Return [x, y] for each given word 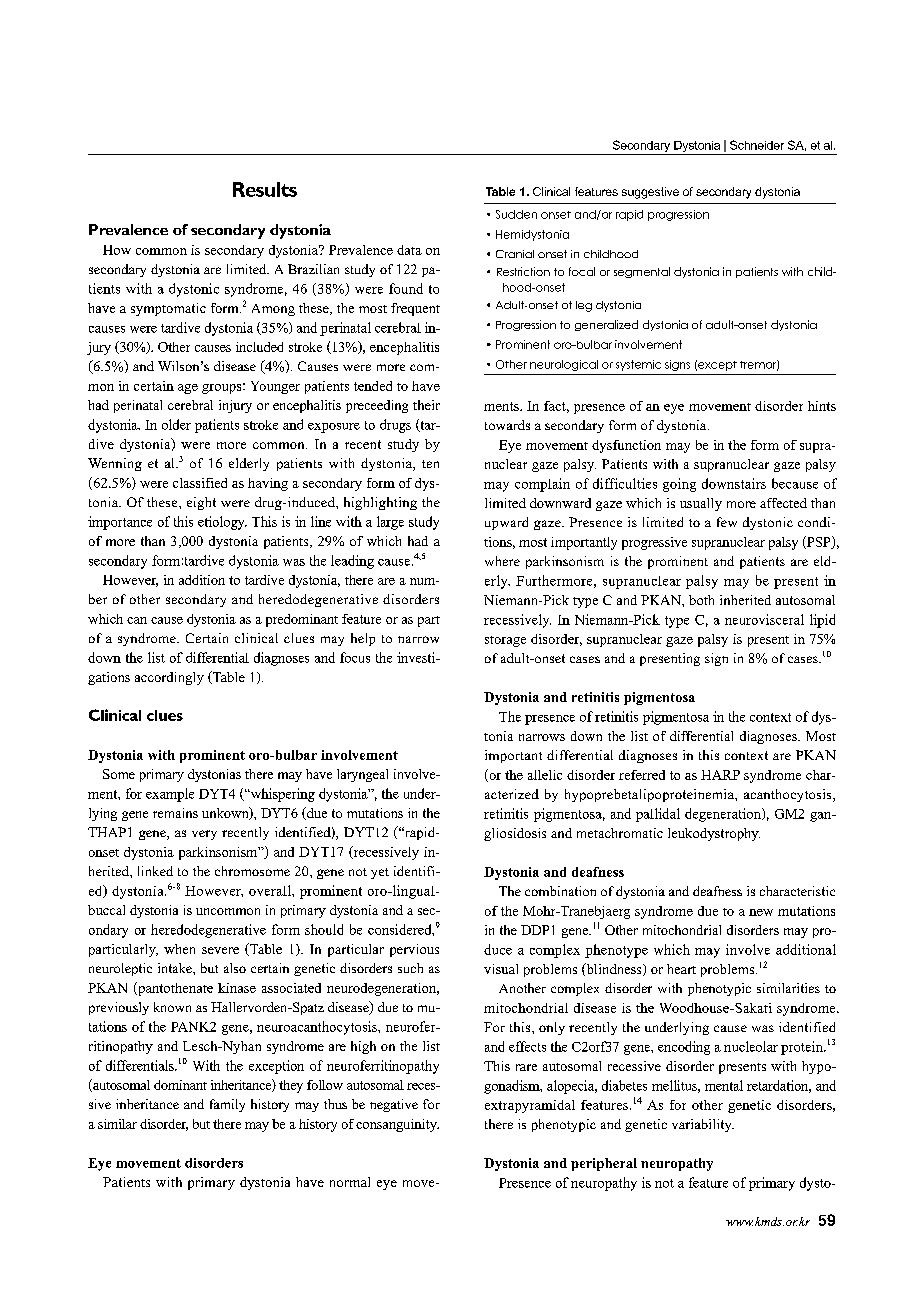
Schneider [757, 145]
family [227, 1105]
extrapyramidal [530, 1106]
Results [265, 189]
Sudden [516, 214]
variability [703, 1125]
